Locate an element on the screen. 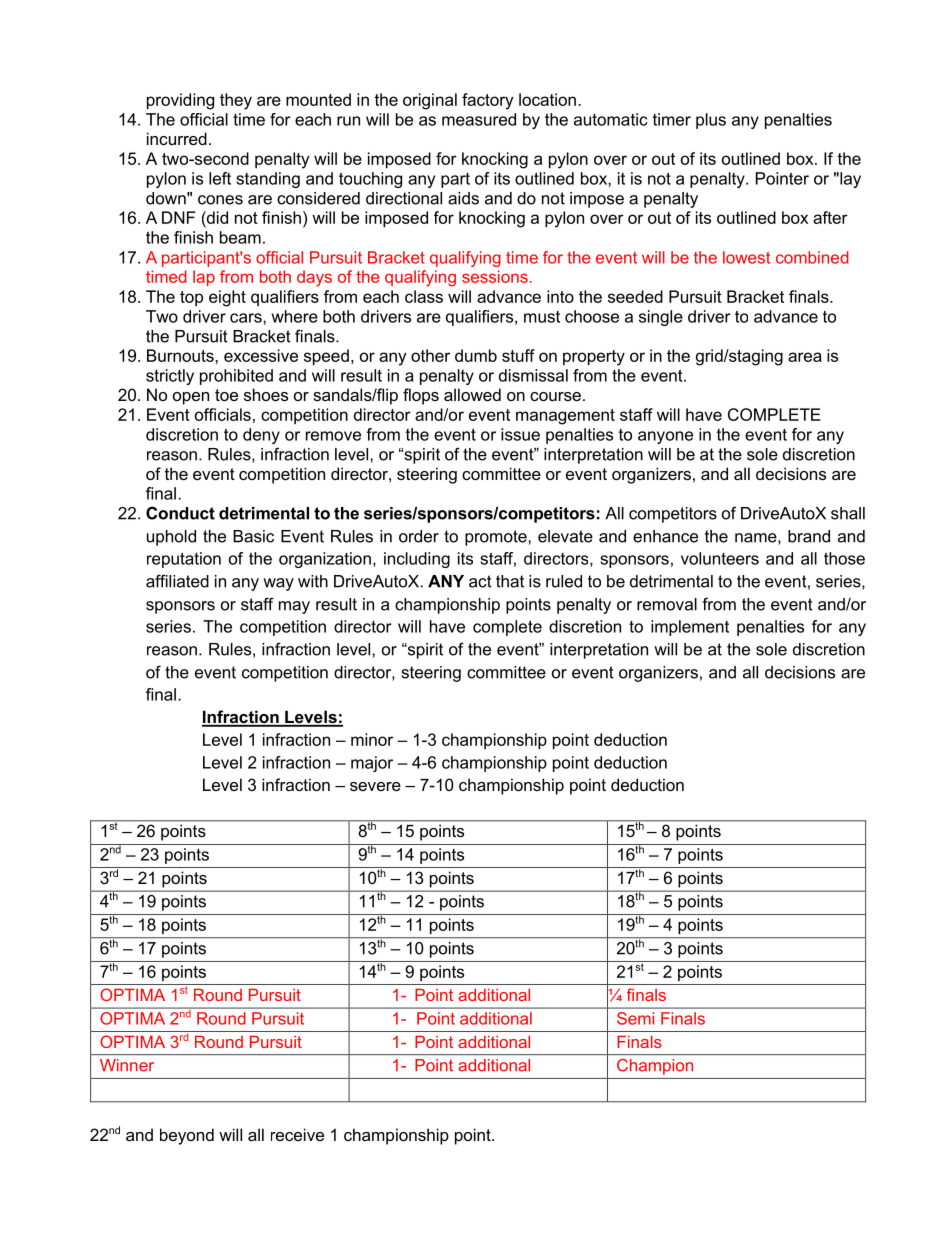  Semi is located at coordinates (635, 1018).
